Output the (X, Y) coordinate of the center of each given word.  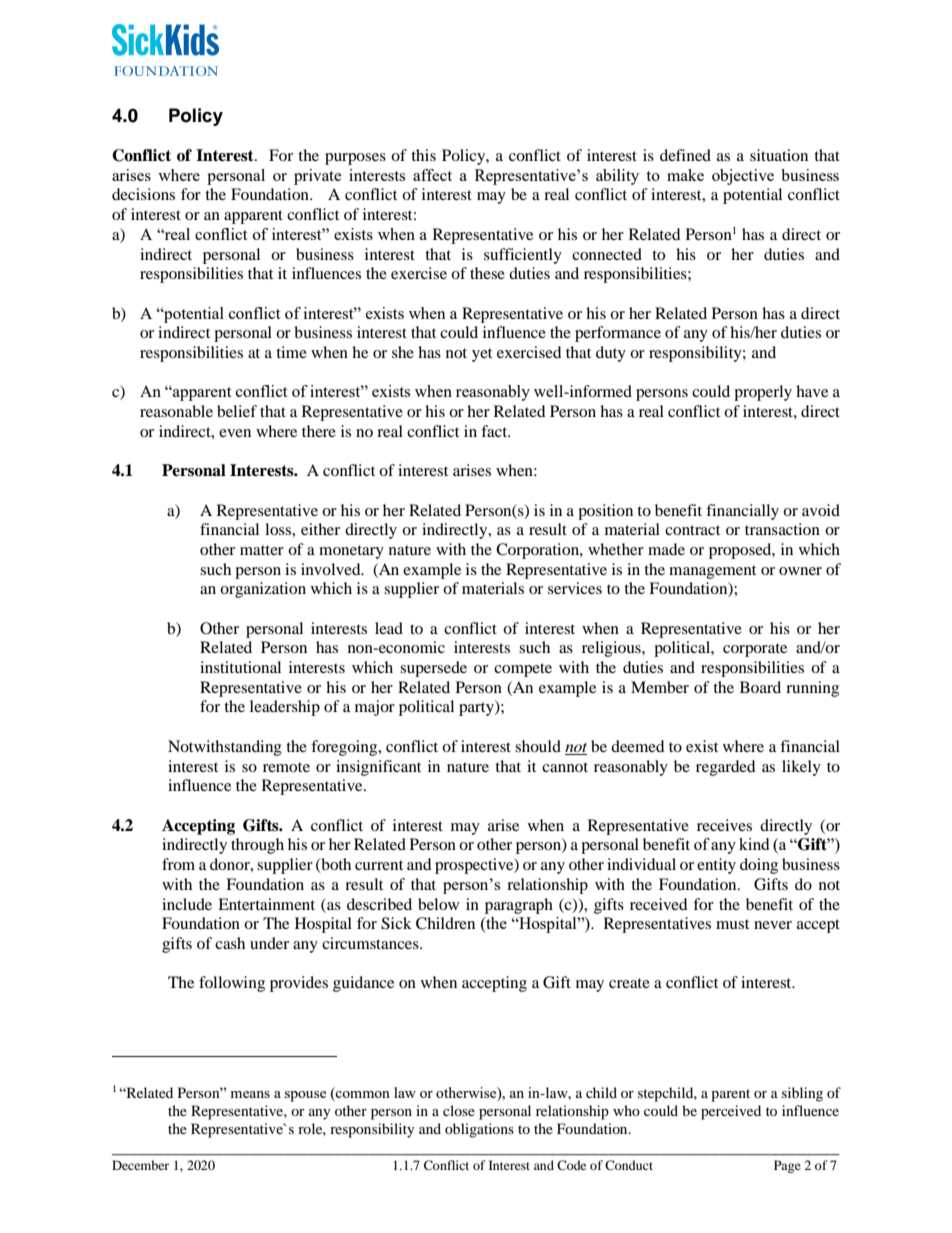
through (257, 846)
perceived (731, 1112)
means (250, 1094)
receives (724, 825)
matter (262, 550)
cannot (565, 767)
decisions (143, 194)
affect (432, 175)
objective (743, 177)
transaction (782, 529)
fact (495, 431)
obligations (479, 1130)
